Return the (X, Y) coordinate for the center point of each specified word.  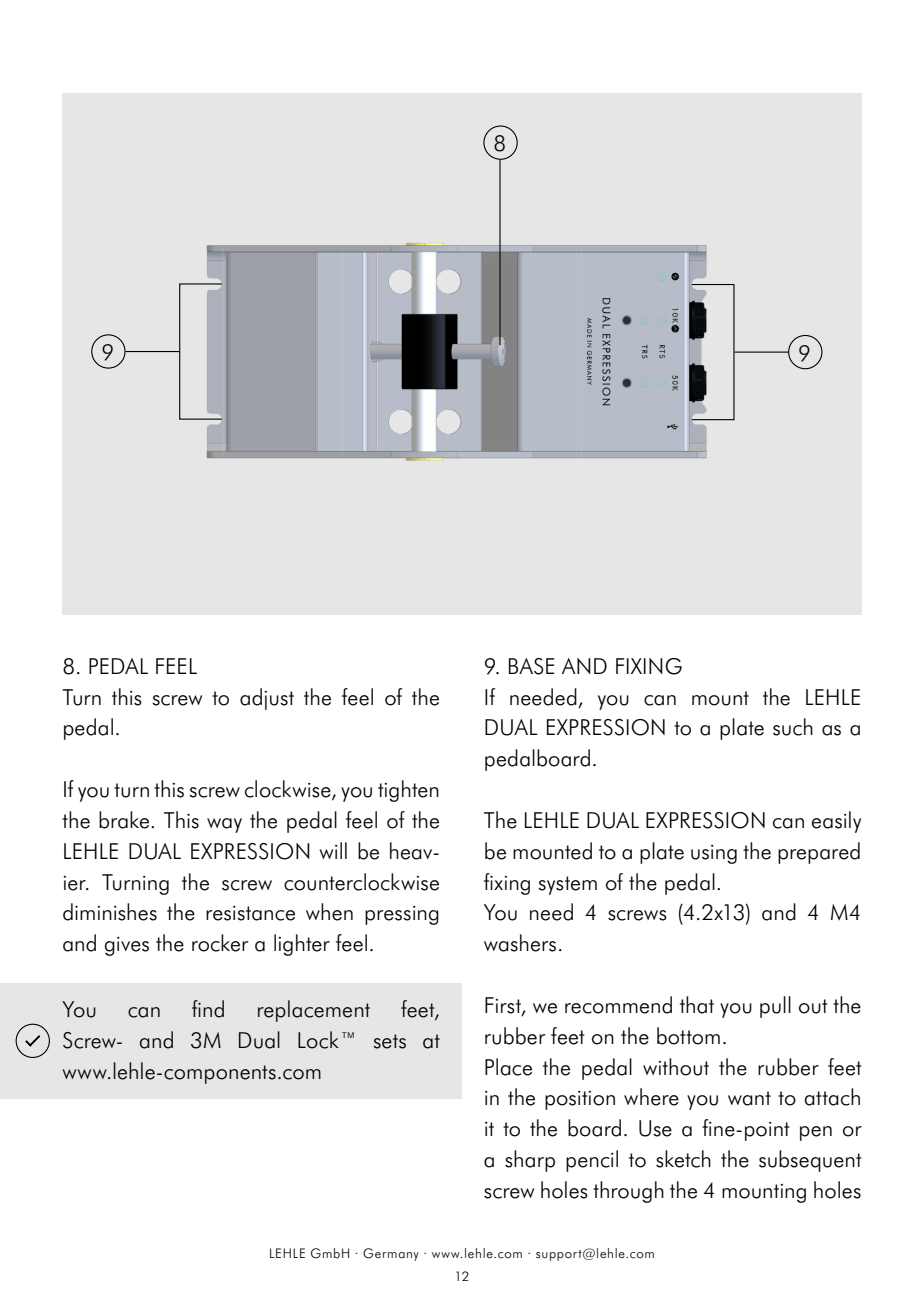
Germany (391, 1254)
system (567, 885)
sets (389, 1041)
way (224, 825)
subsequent (810, 1161)
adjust (267, 699)
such (793, 727)
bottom (688, 1036)
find (208, 1009)
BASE (532, 666)
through (628, 1192)
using (714, 854)
